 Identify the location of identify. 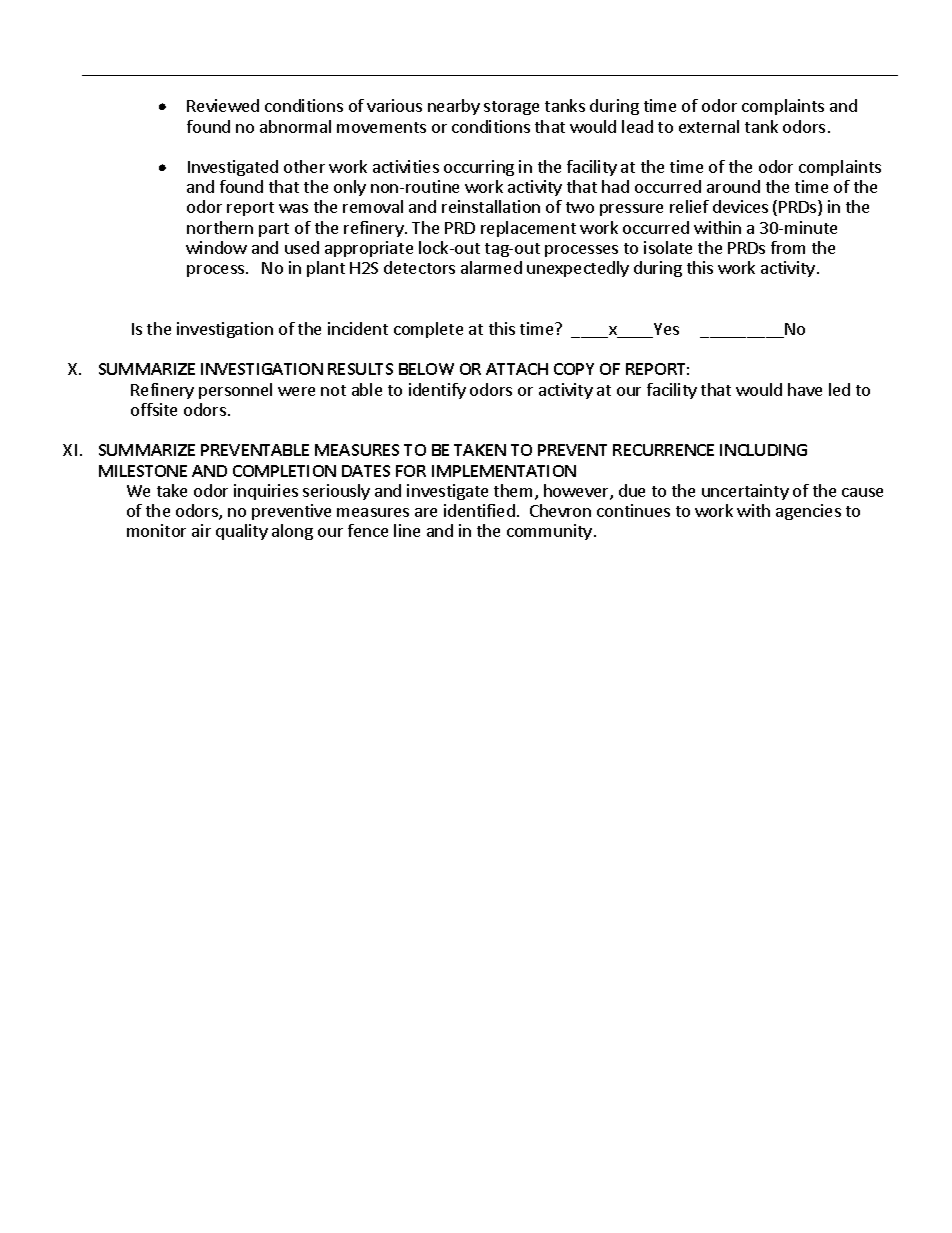
(437, 391).
